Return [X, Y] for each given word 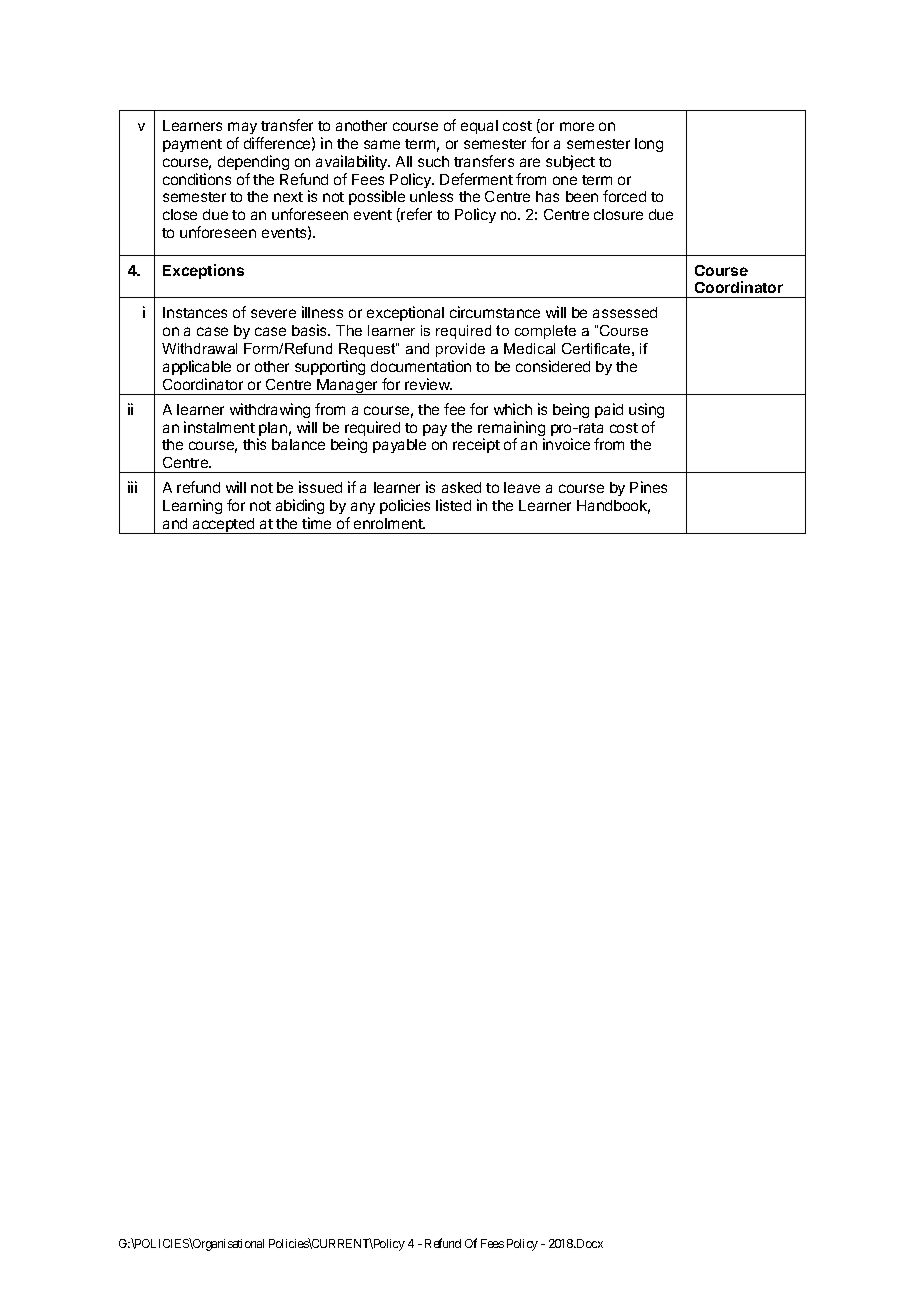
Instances [195, 312]
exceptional [405, 313]
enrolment [389, 523]
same [382, 144]
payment [192, 145]
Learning [192, 506]
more [577, 126]
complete [545, 332]
